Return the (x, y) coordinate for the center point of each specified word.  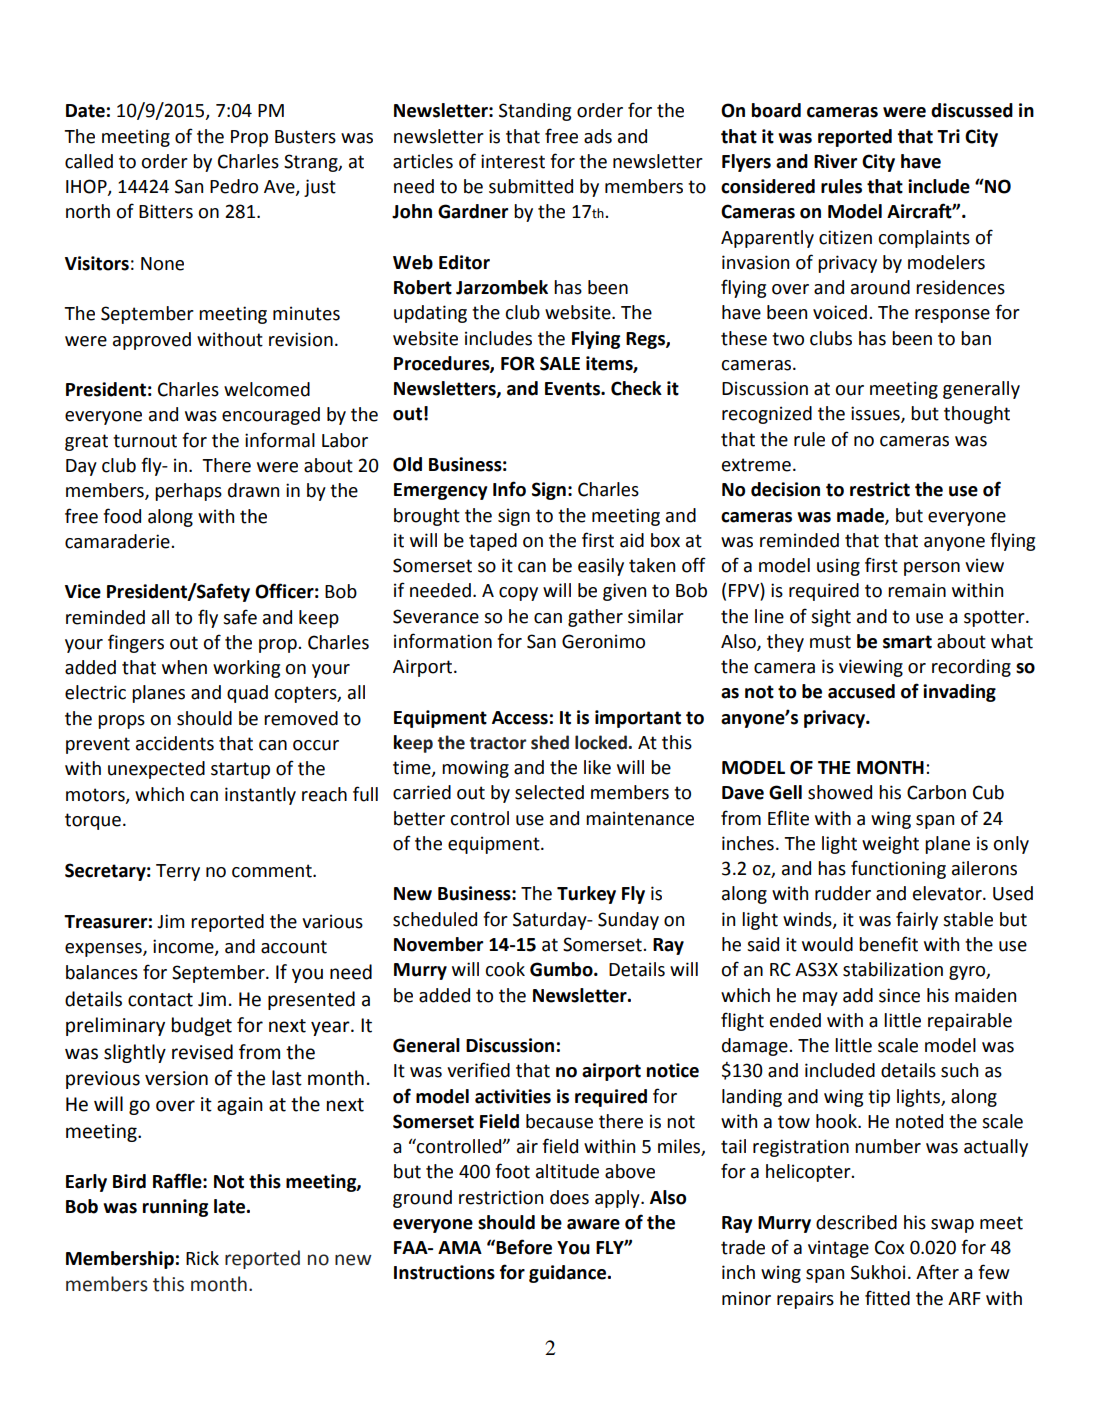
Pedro (234, 186)
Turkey (586, 895)
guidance (569, 1274)
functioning (898, 869)
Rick (202, 1258)
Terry (178, 872)
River (835, 161)
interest (513, 161)
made (861, 516)
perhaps (188, 492)
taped (493, 542)
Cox (889, 1247)
